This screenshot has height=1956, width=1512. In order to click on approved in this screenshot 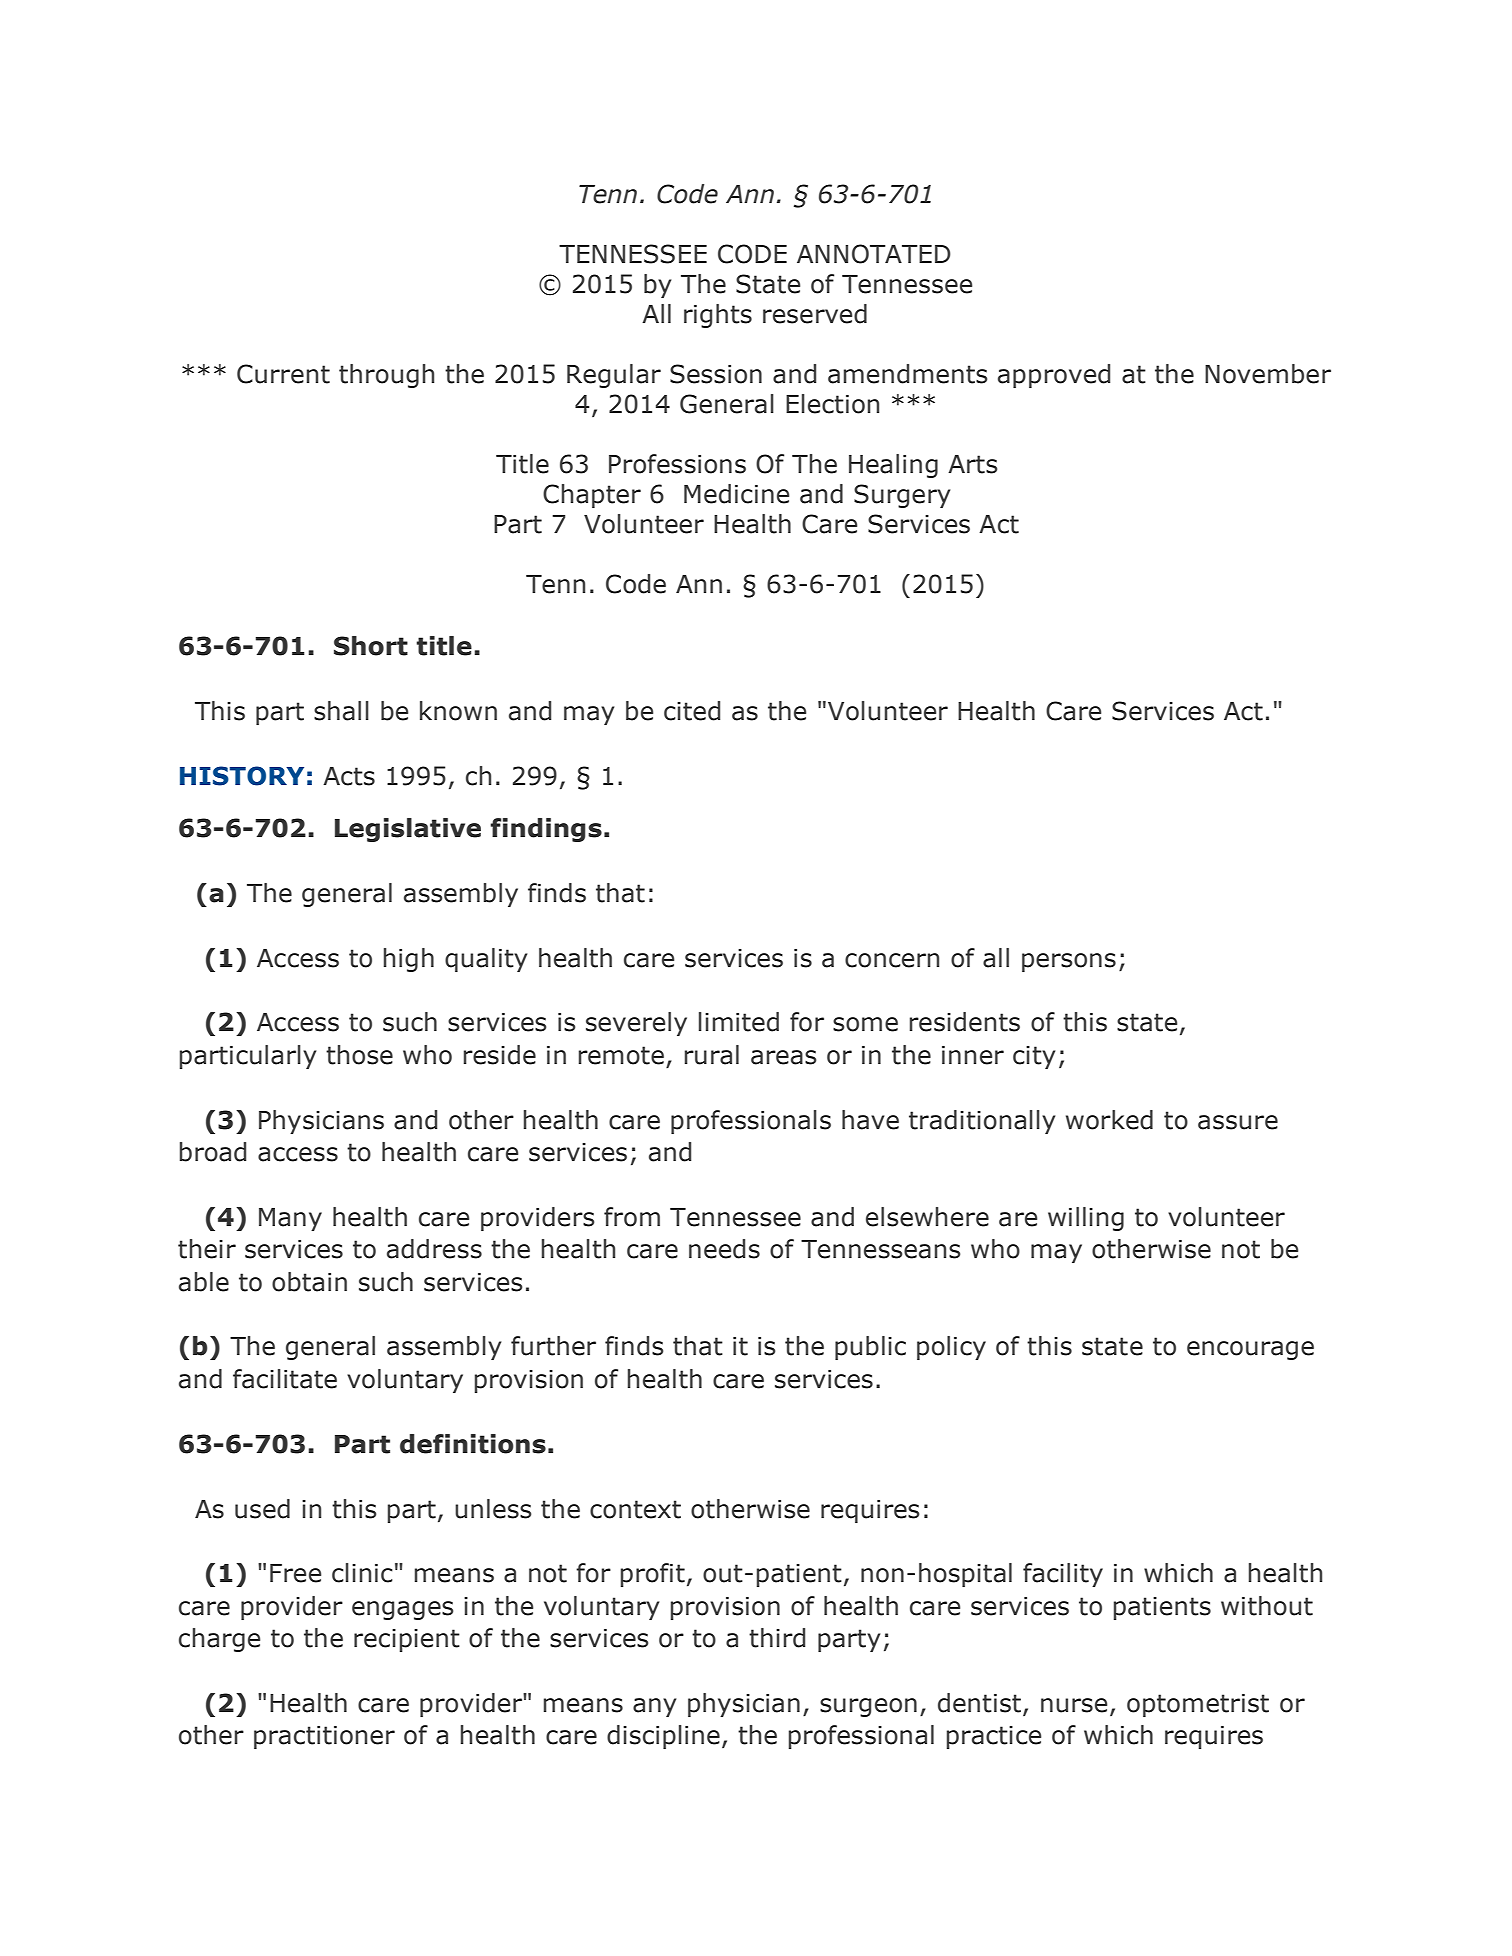, I will do `click(1054, 376)`.
